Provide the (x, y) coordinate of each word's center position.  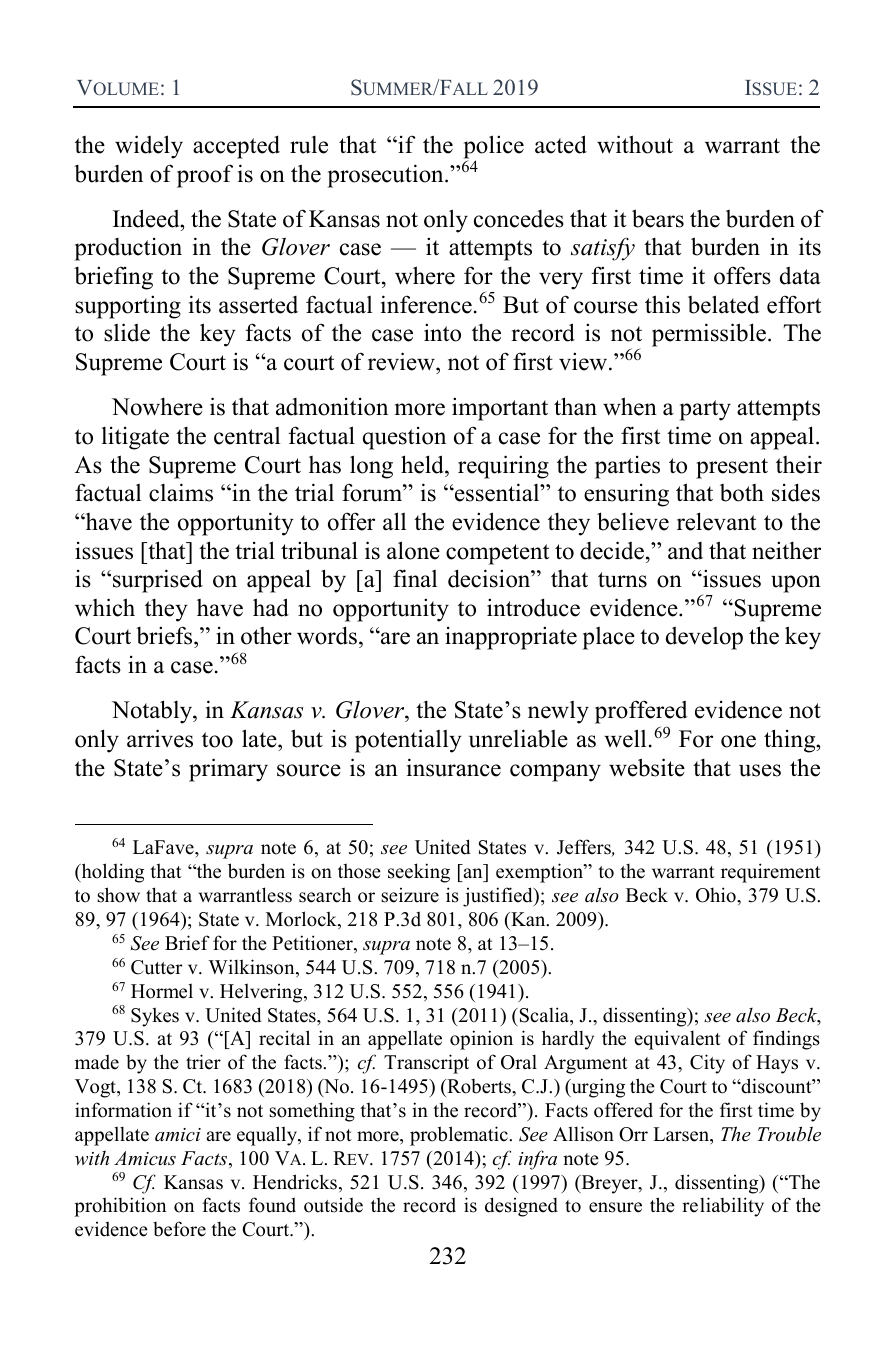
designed (521, 1207)
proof (205, 176)
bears (658, 218)
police (494, 148)
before (179, 1229)
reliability (723, 1207)
